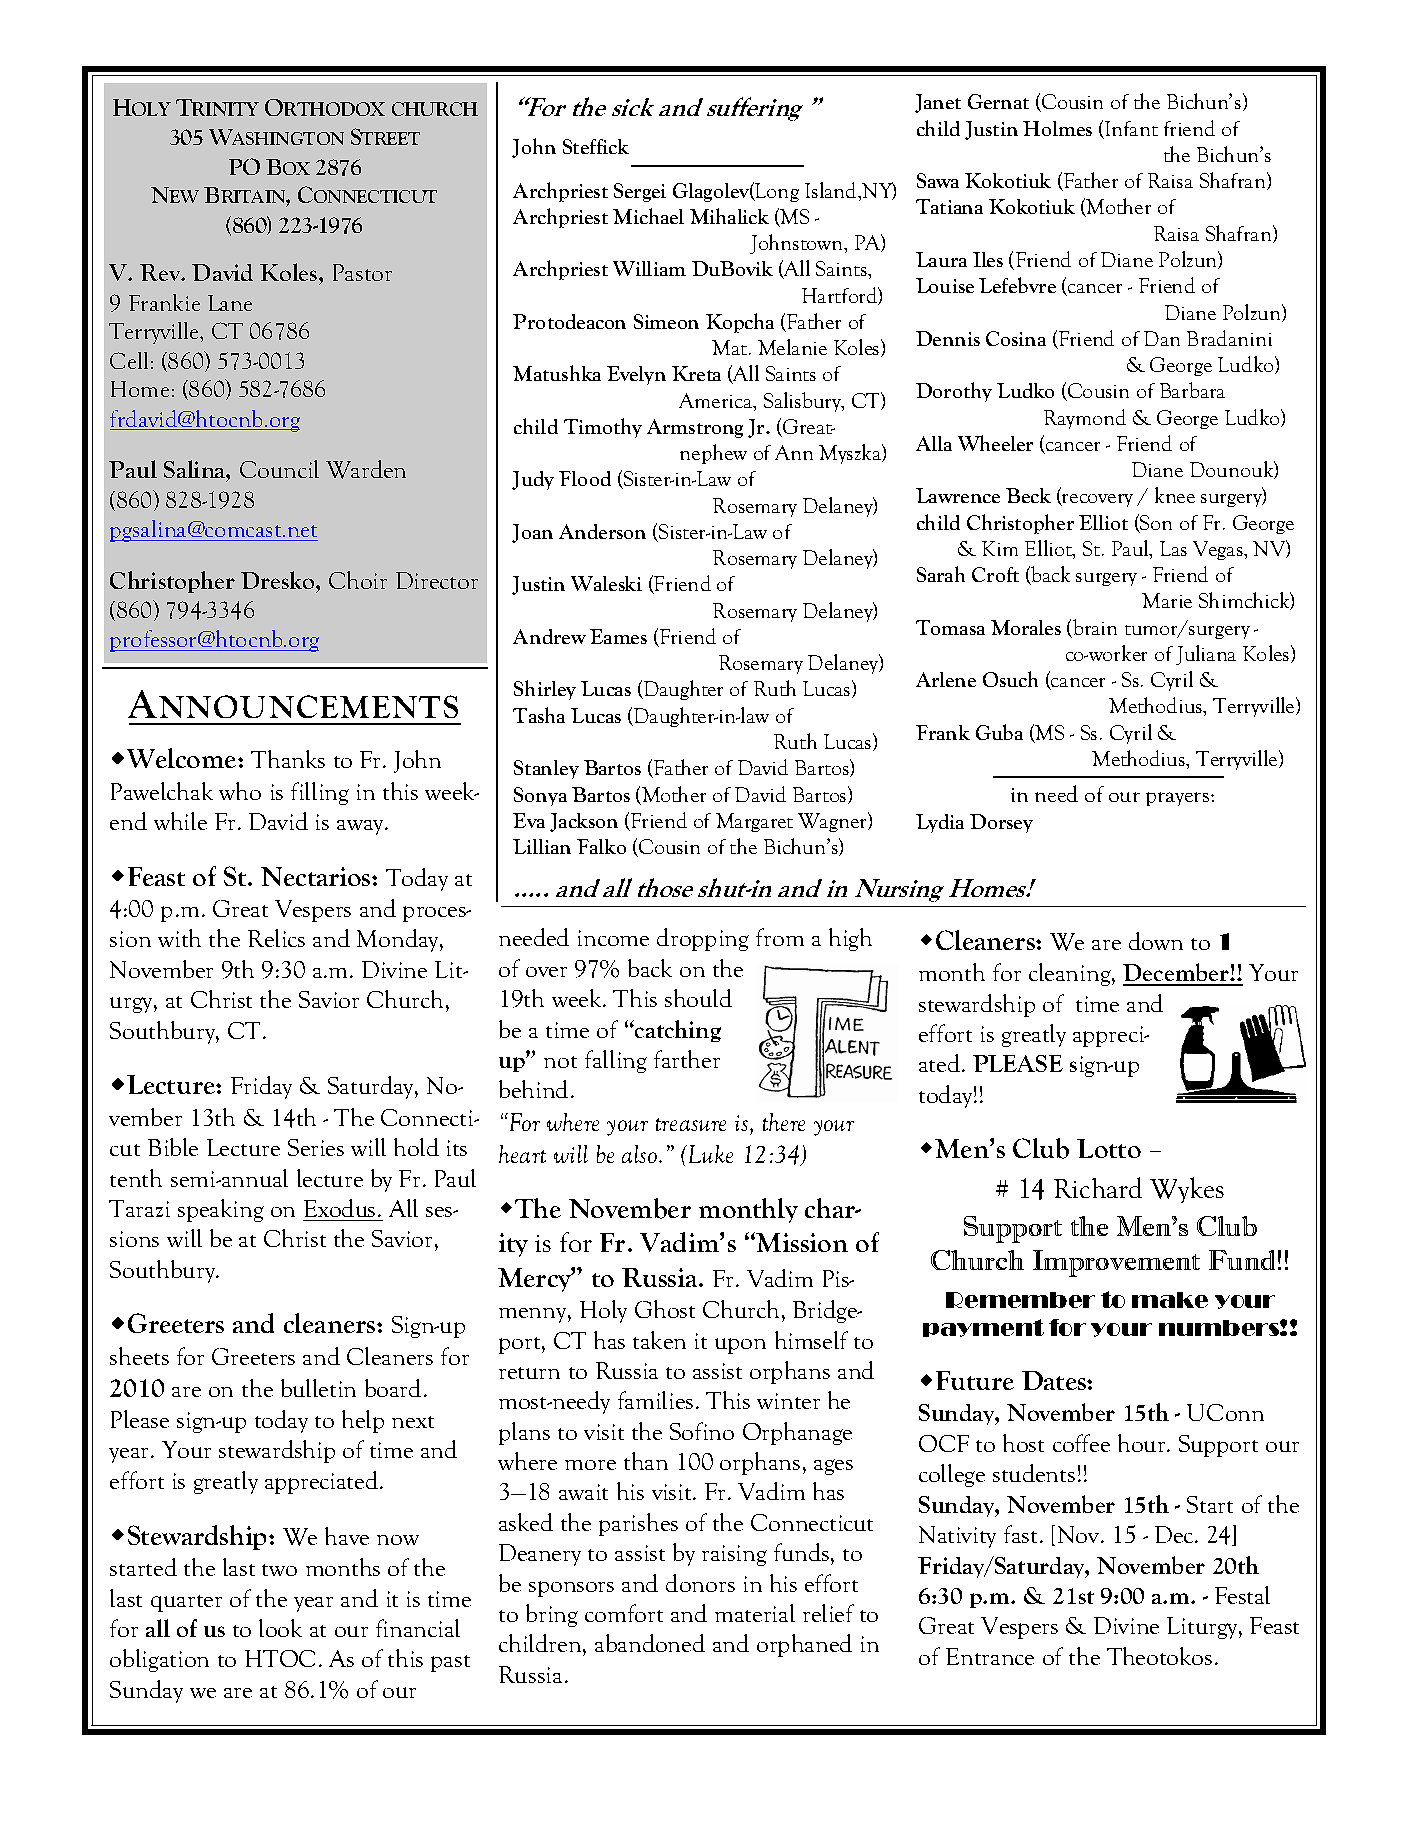  What do you see at coordinates (703, 939) in the page?
I see `dropping` at bounding box center [703, 939].
